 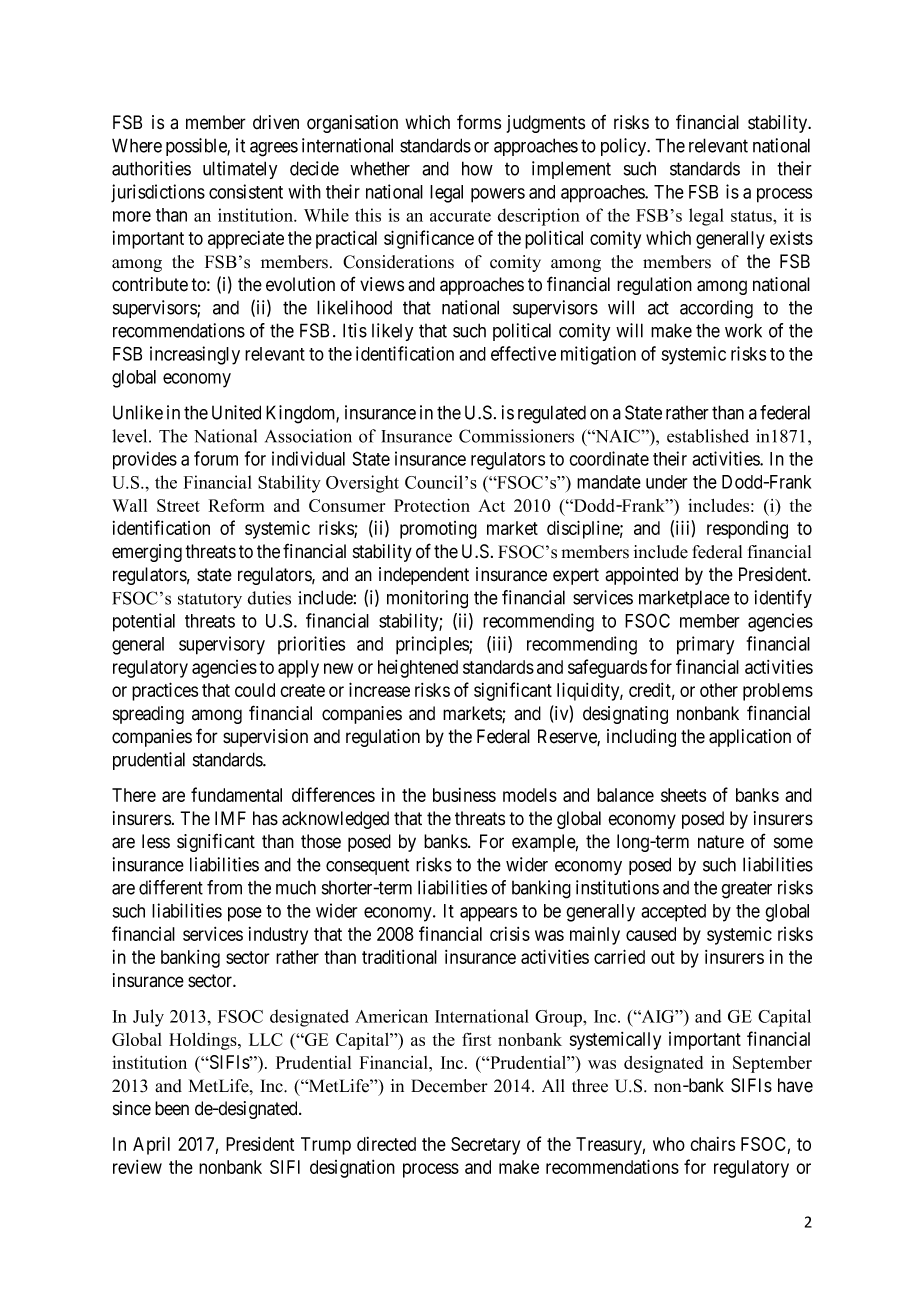 What do you see at coordinates (477, 168) in the page?
I see `how` at bounding box center [477, 168].
